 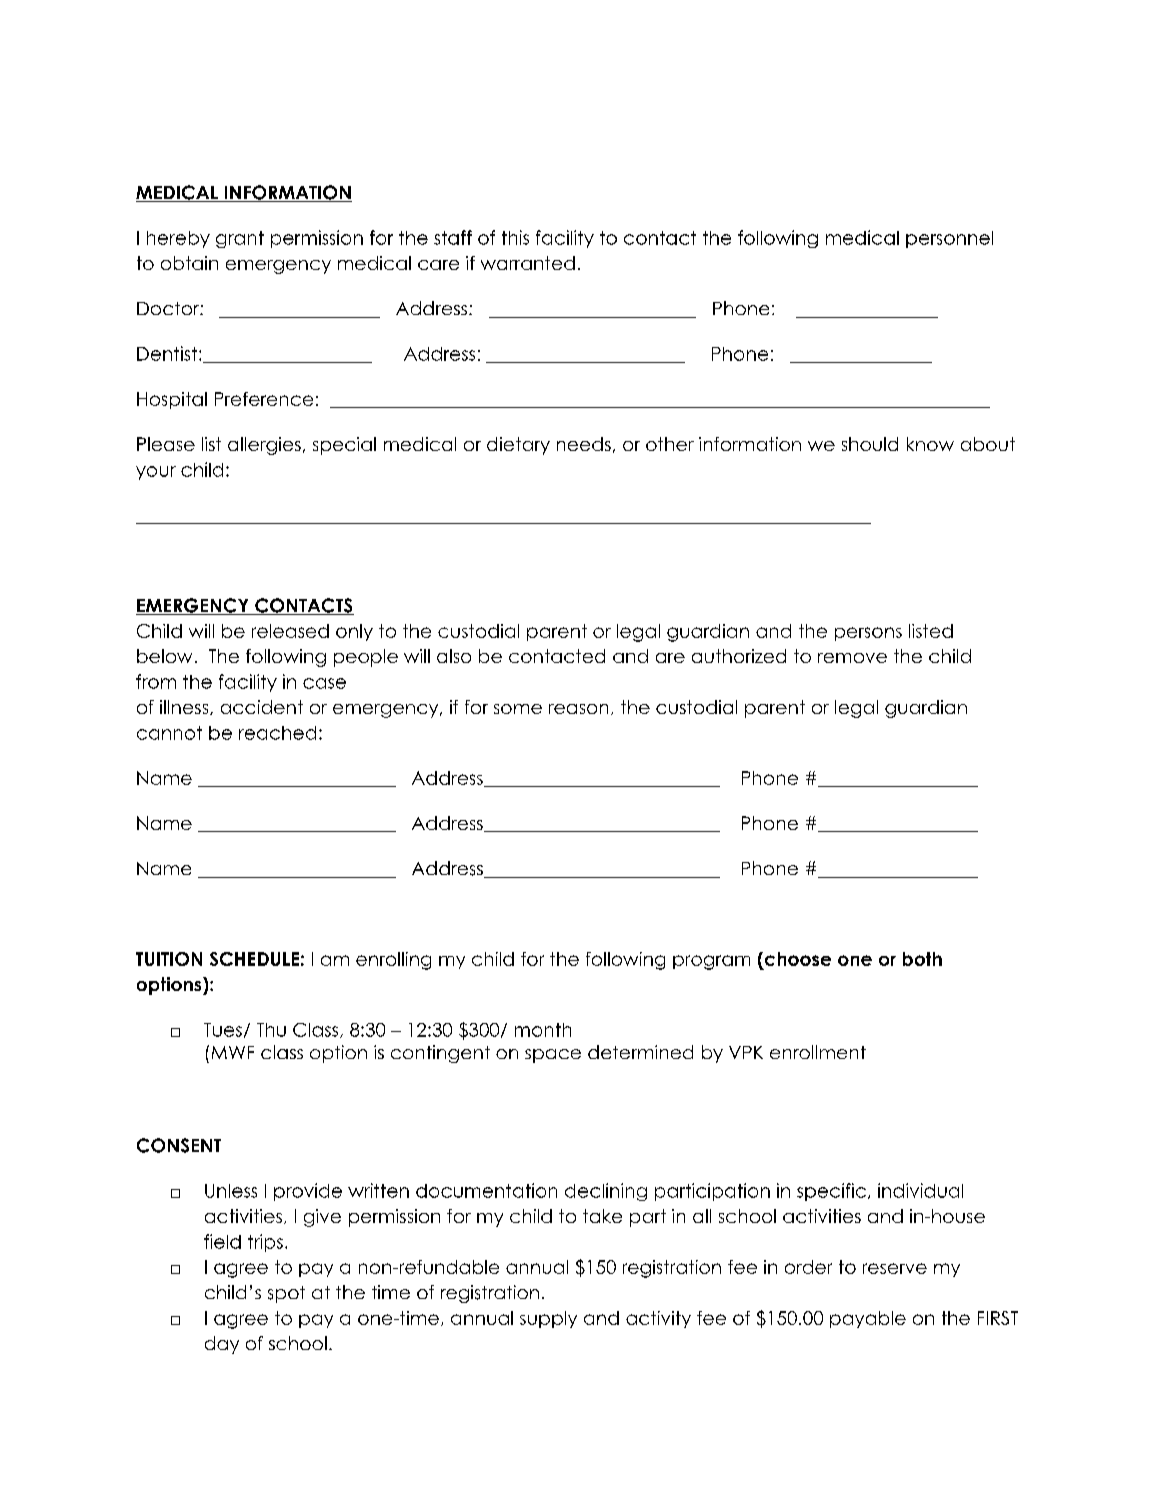 I want to click on accident, so click(x=262, y=707).
